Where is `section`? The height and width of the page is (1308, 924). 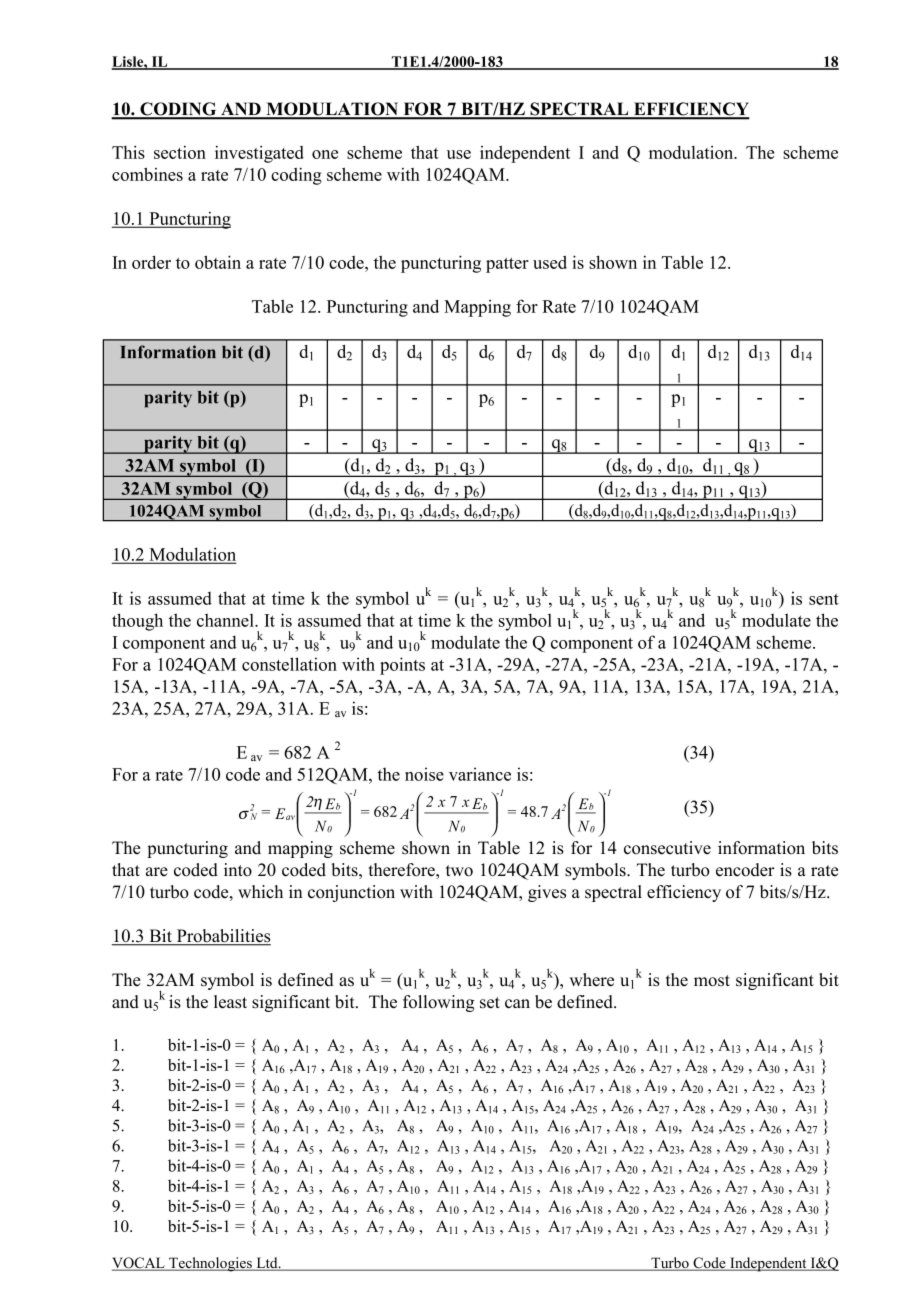 section is located at coordinates (180, 152).
